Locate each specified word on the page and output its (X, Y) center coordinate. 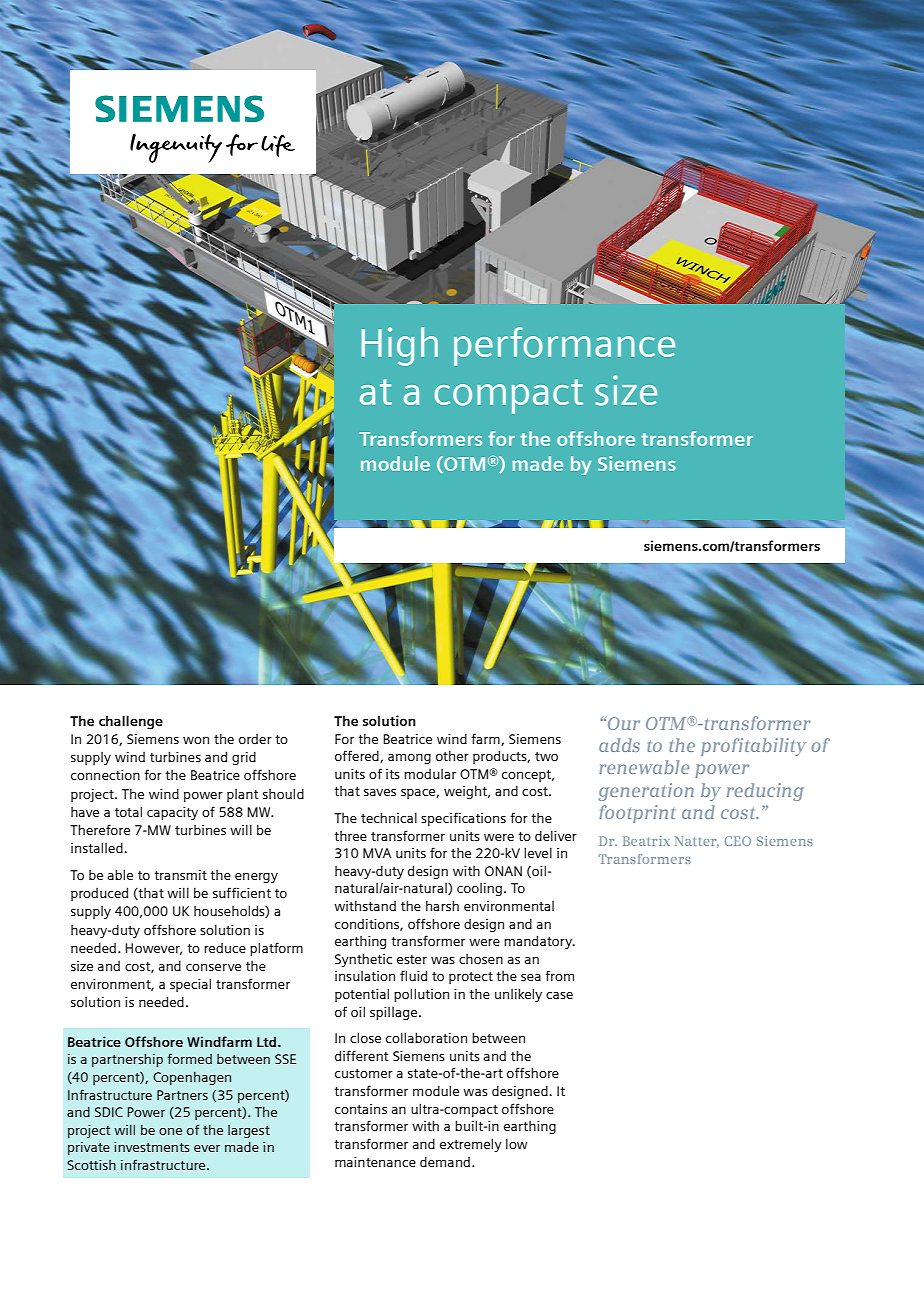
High (400, 346)
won (196, 740)
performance (564, 346)
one (170, 1131)
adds (619, 745)
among (409, 759)
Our (623, 723)
